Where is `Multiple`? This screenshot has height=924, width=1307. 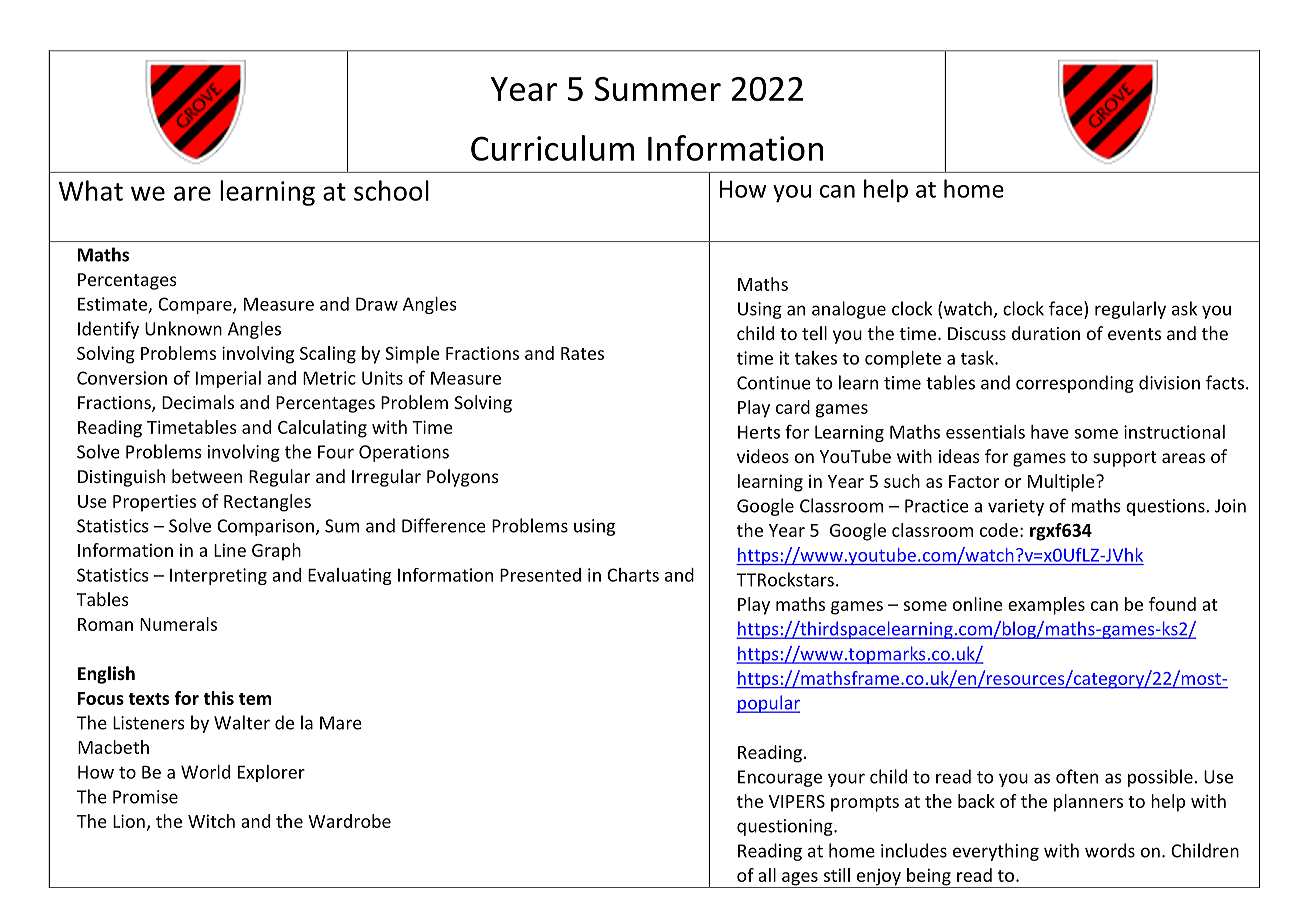 Multiple is located at coordinates (1062, 483).
